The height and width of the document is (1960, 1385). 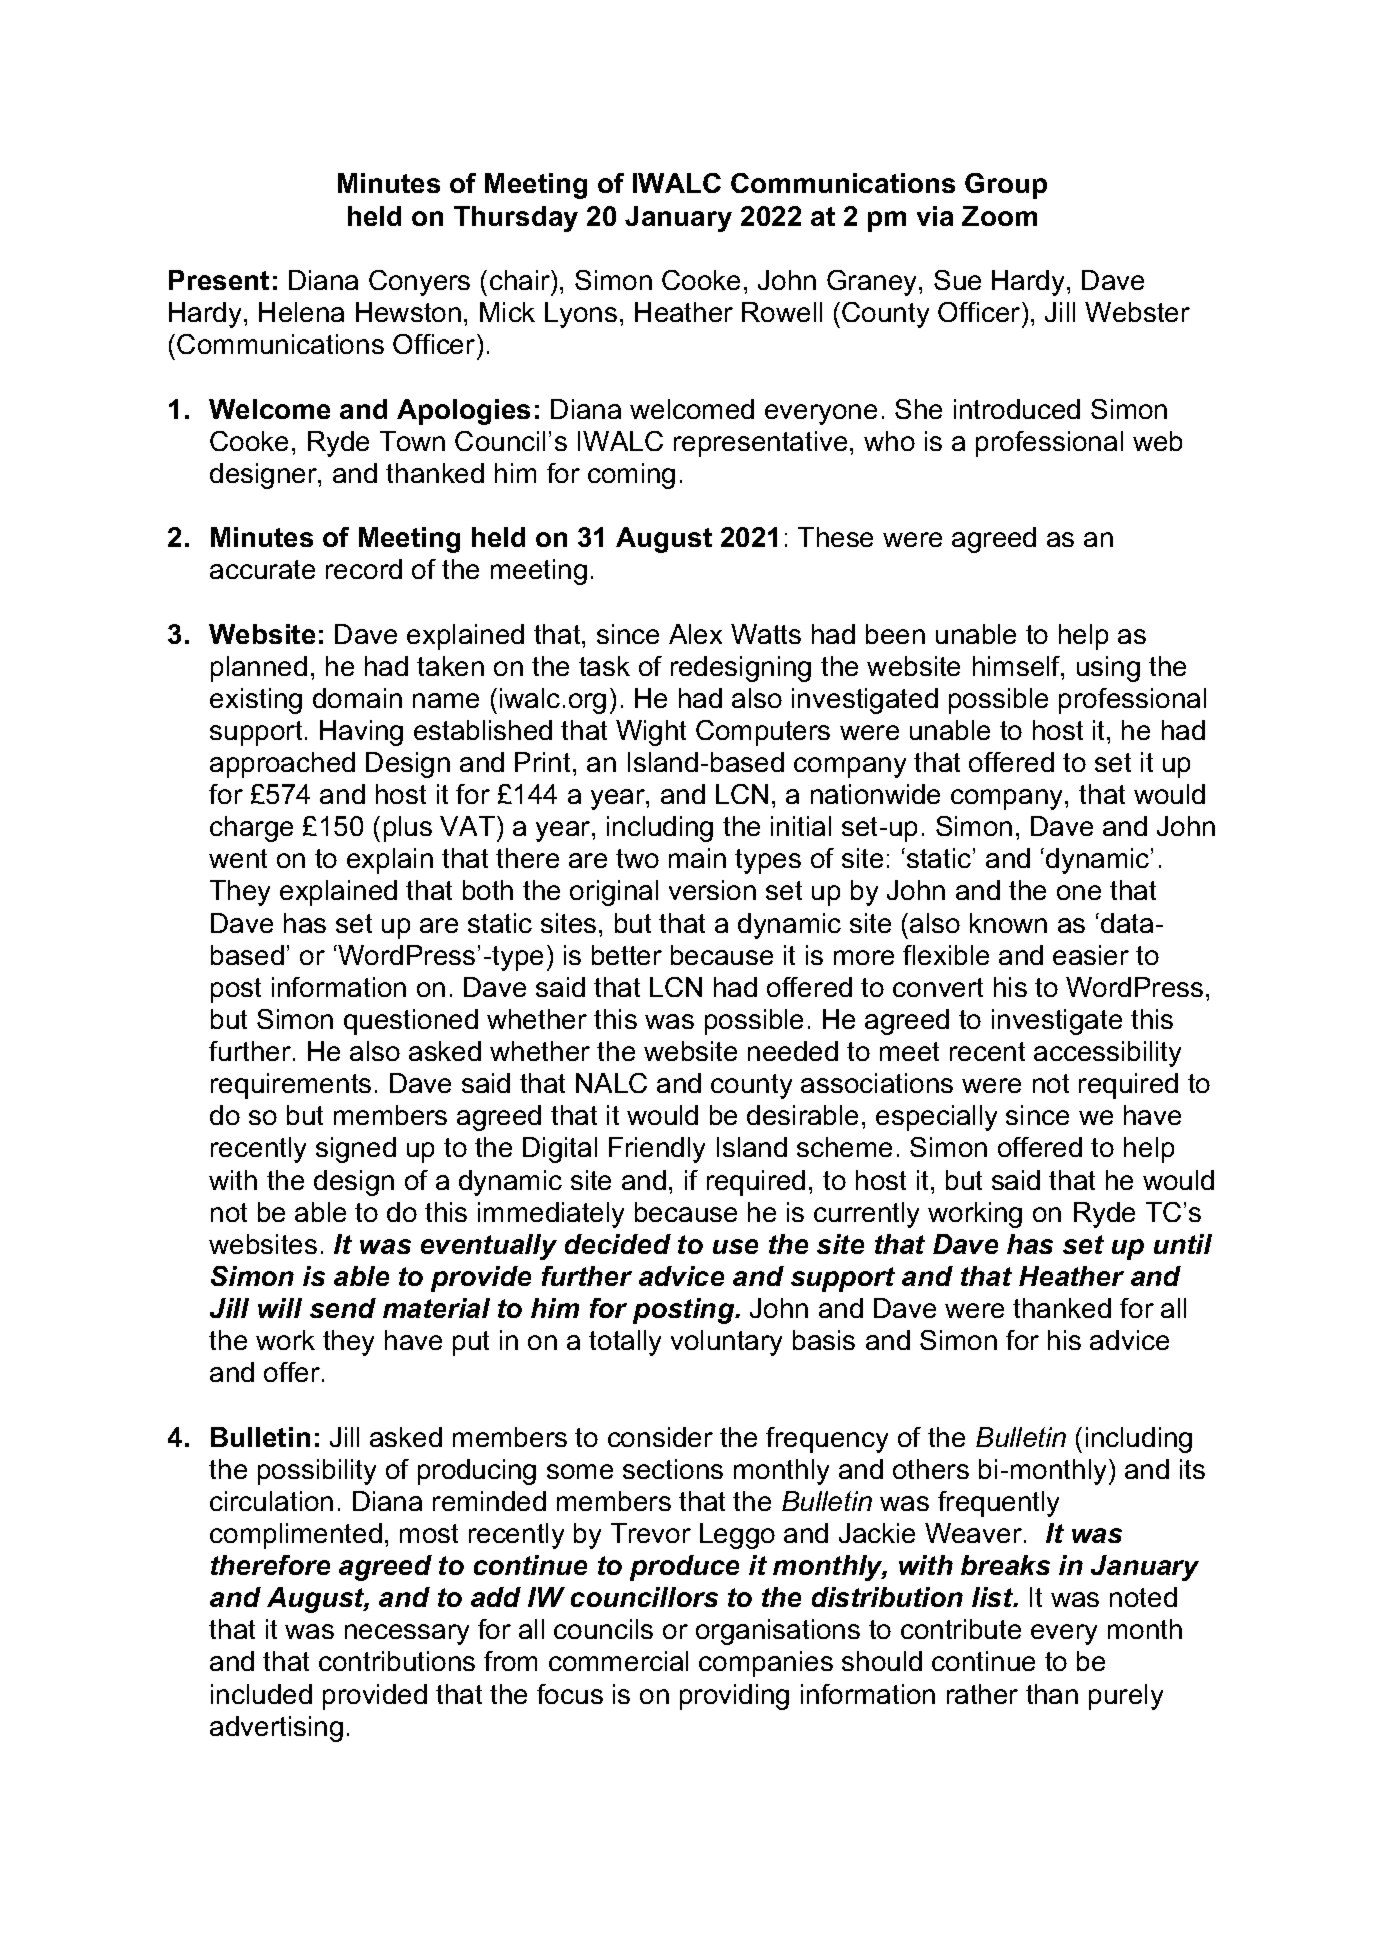 I want to click on signed, so click(x=356, y=1150).
